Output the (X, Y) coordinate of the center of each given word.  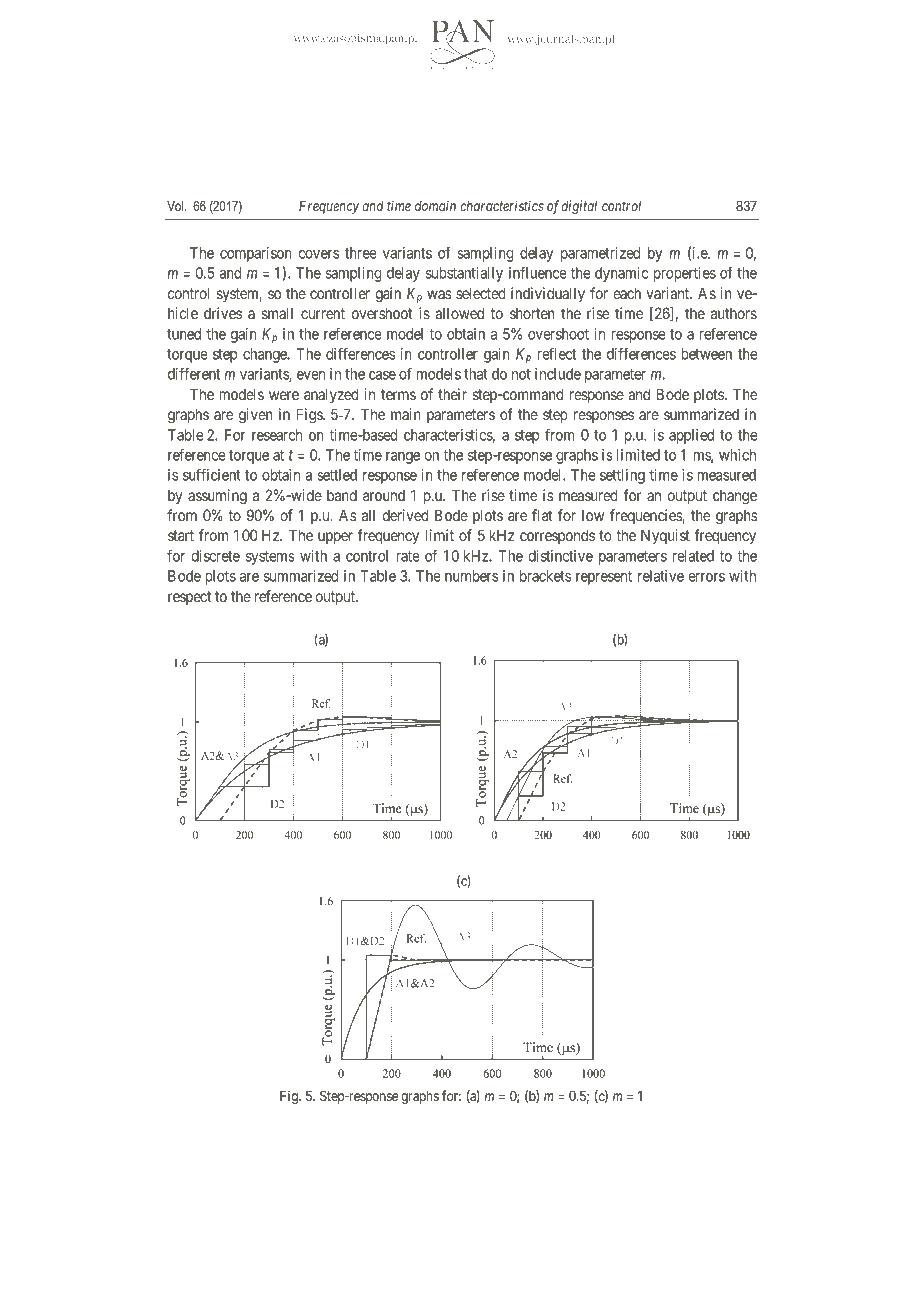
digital (579, 207)
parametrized (600, 254)
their (452, 394)
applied (691, 436)
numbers (471, 576)
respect (189, 598)
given (255, 416)
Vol (175, 206)
